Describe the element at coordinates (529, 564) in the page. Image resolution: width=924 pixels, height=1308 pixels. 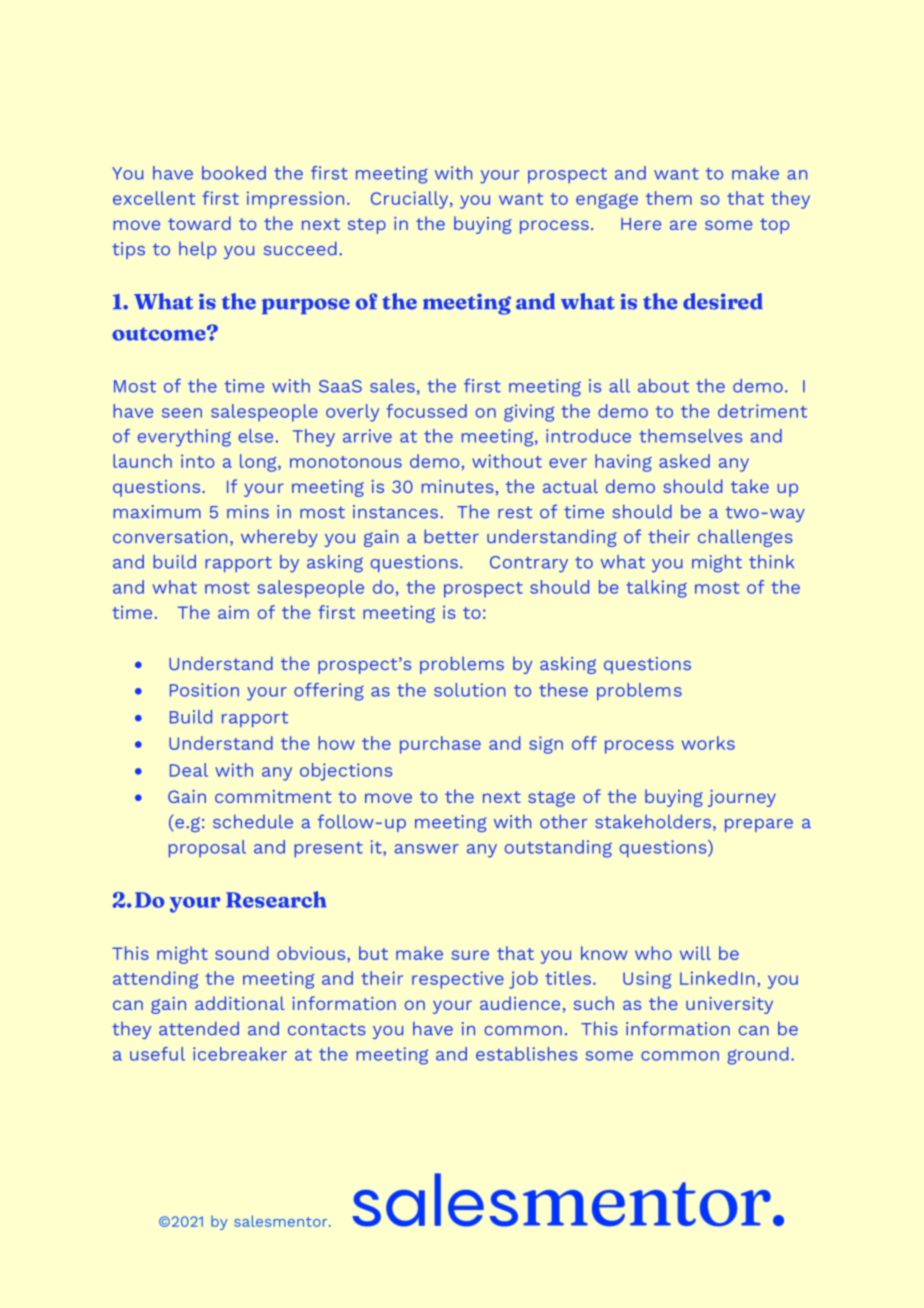
I see `Contrary` at that location.
